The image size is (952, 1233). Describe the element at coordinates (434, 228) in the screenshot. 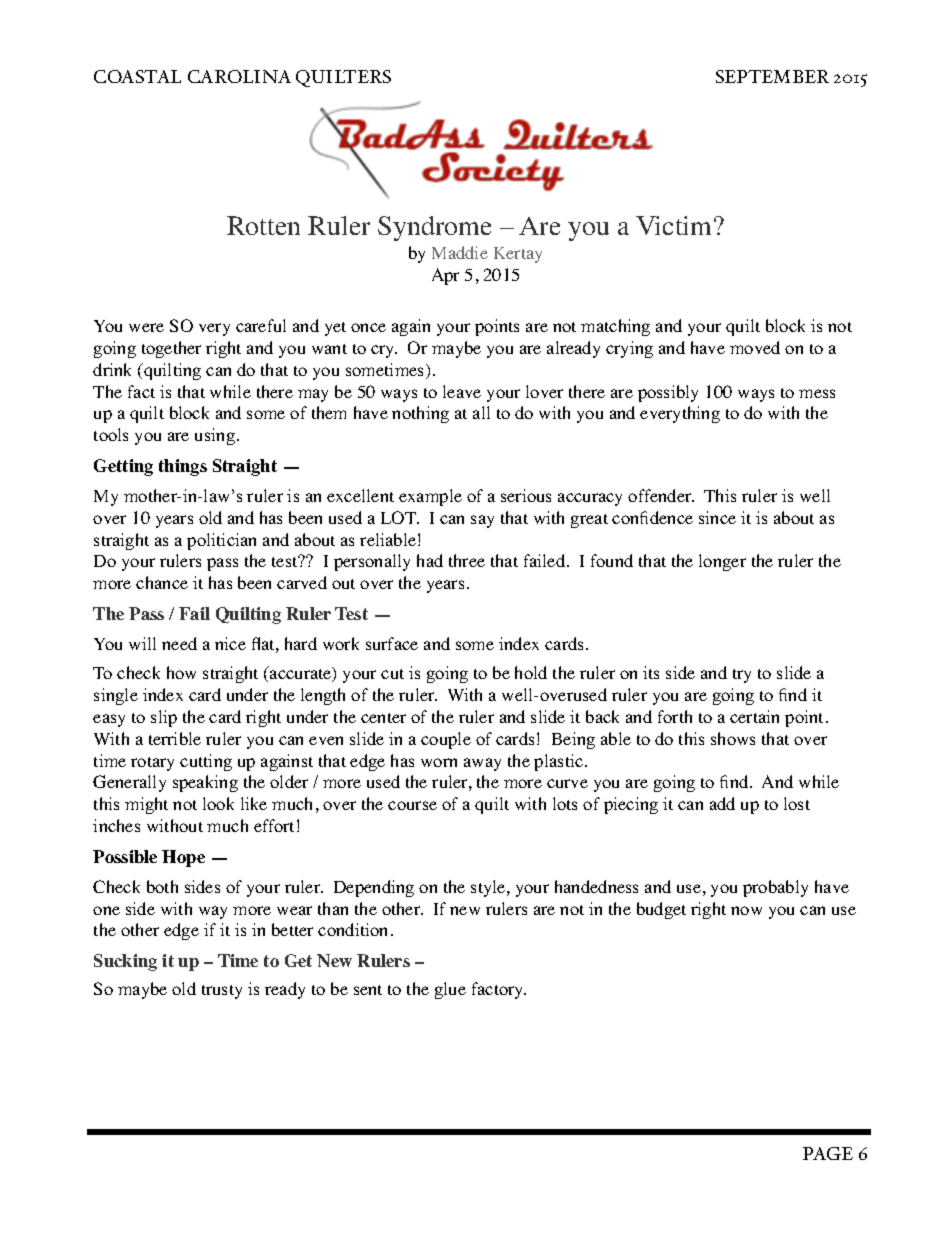

I see `Syndrome` at that location.
